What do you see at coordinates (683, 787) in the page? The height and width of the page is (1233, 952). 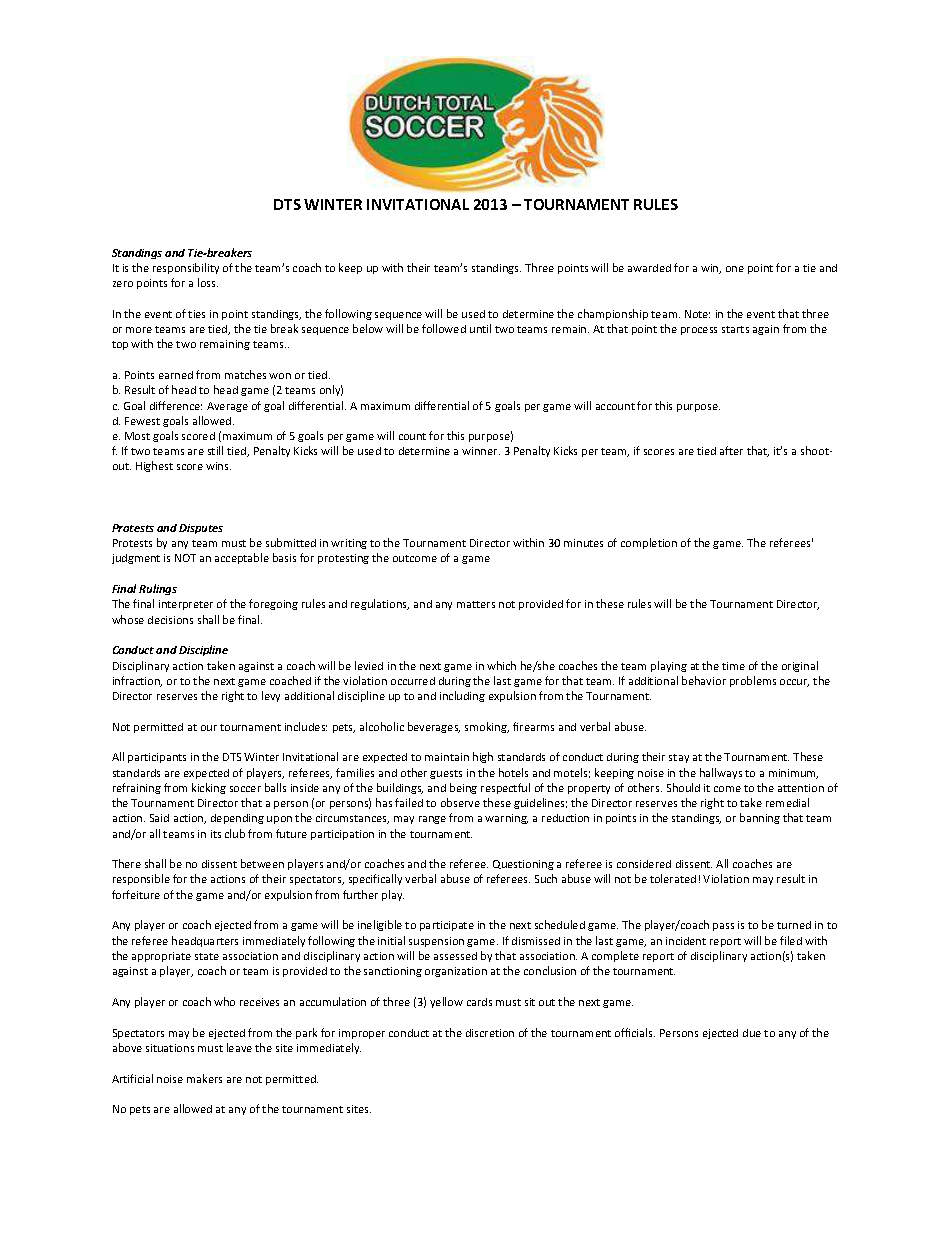 I see `Should` at bounding box center [683, 787].
